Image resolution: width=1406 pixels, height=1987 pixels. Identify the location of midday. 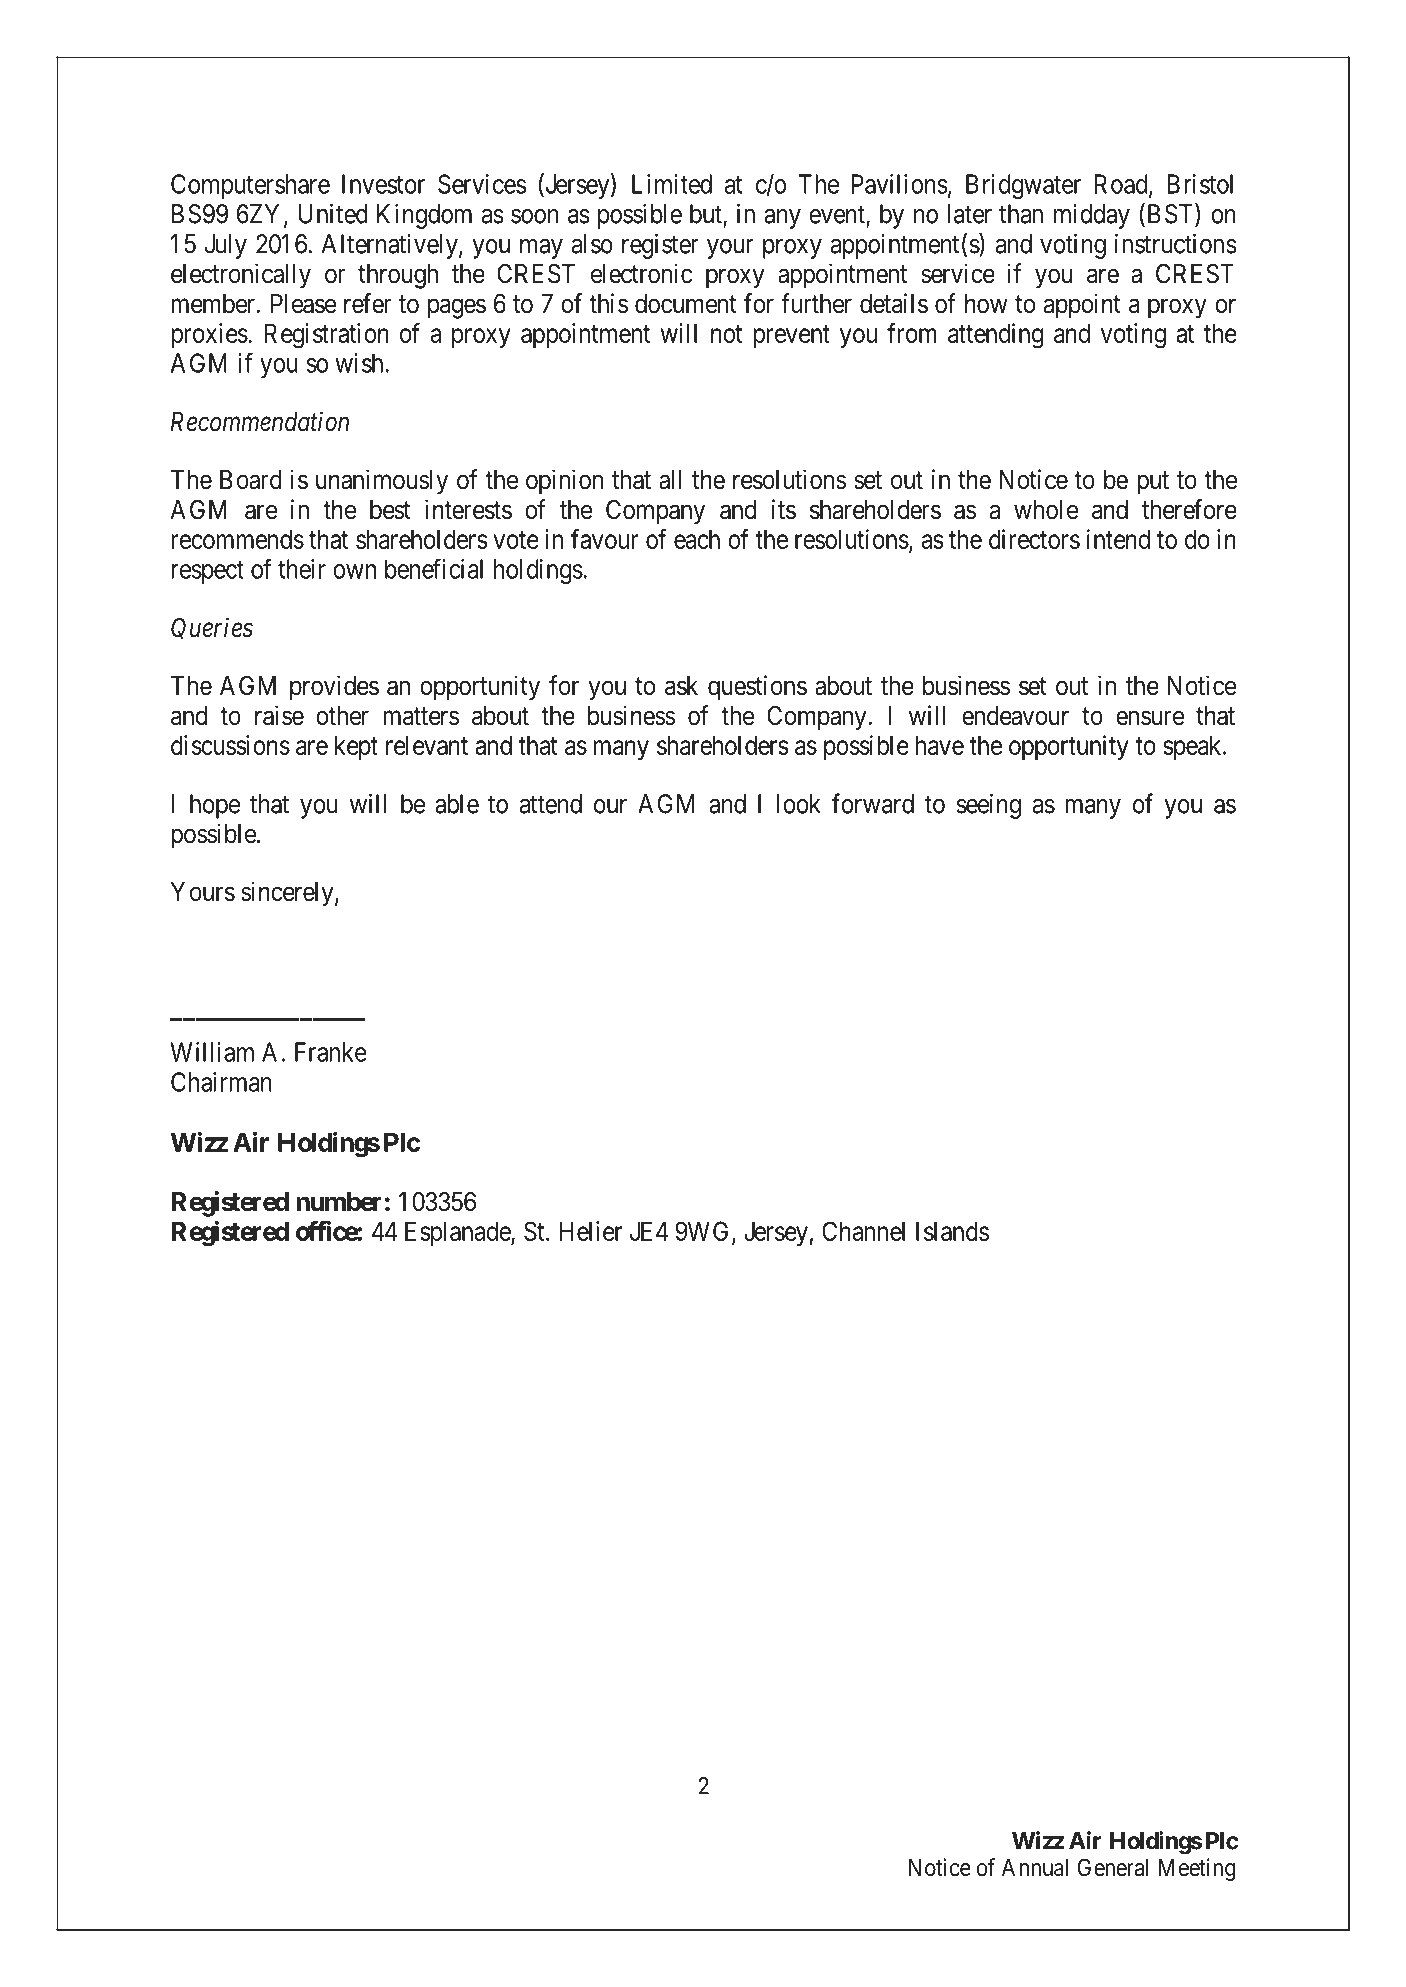
(1092, 216).
